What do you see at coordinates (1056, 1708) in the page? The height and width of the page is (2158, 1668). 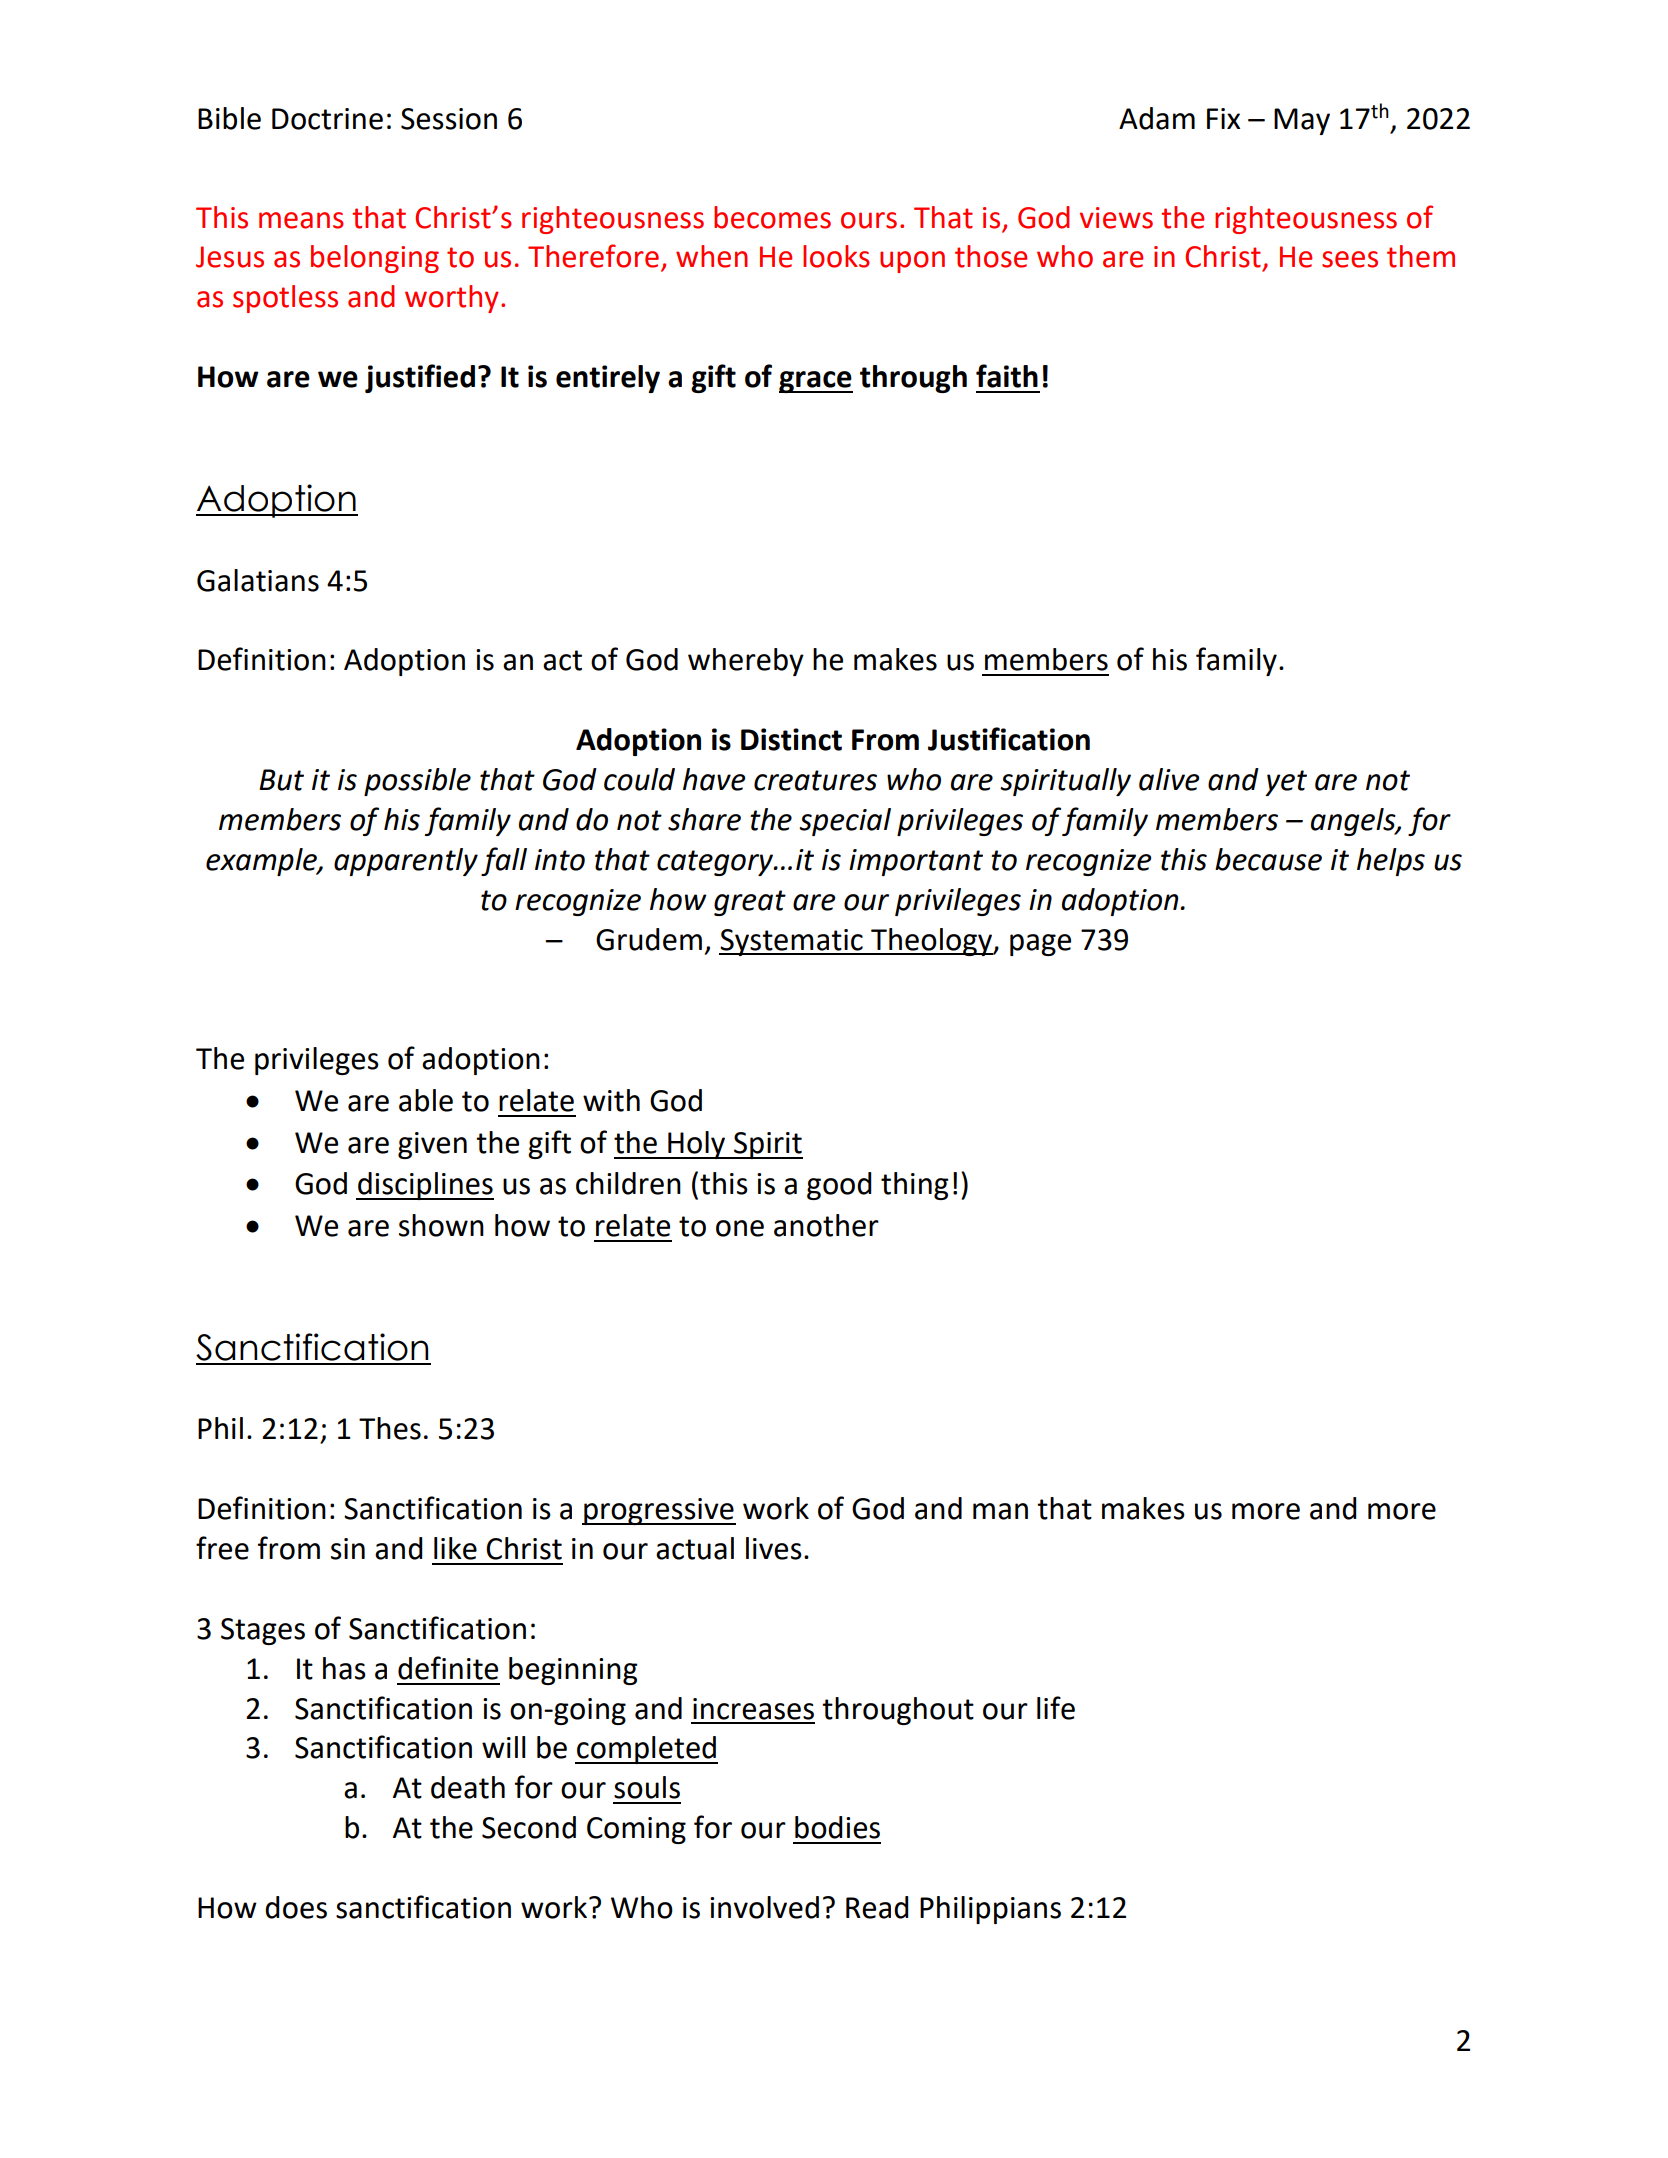 I see `life` at bounding box center [1056, 1708].
